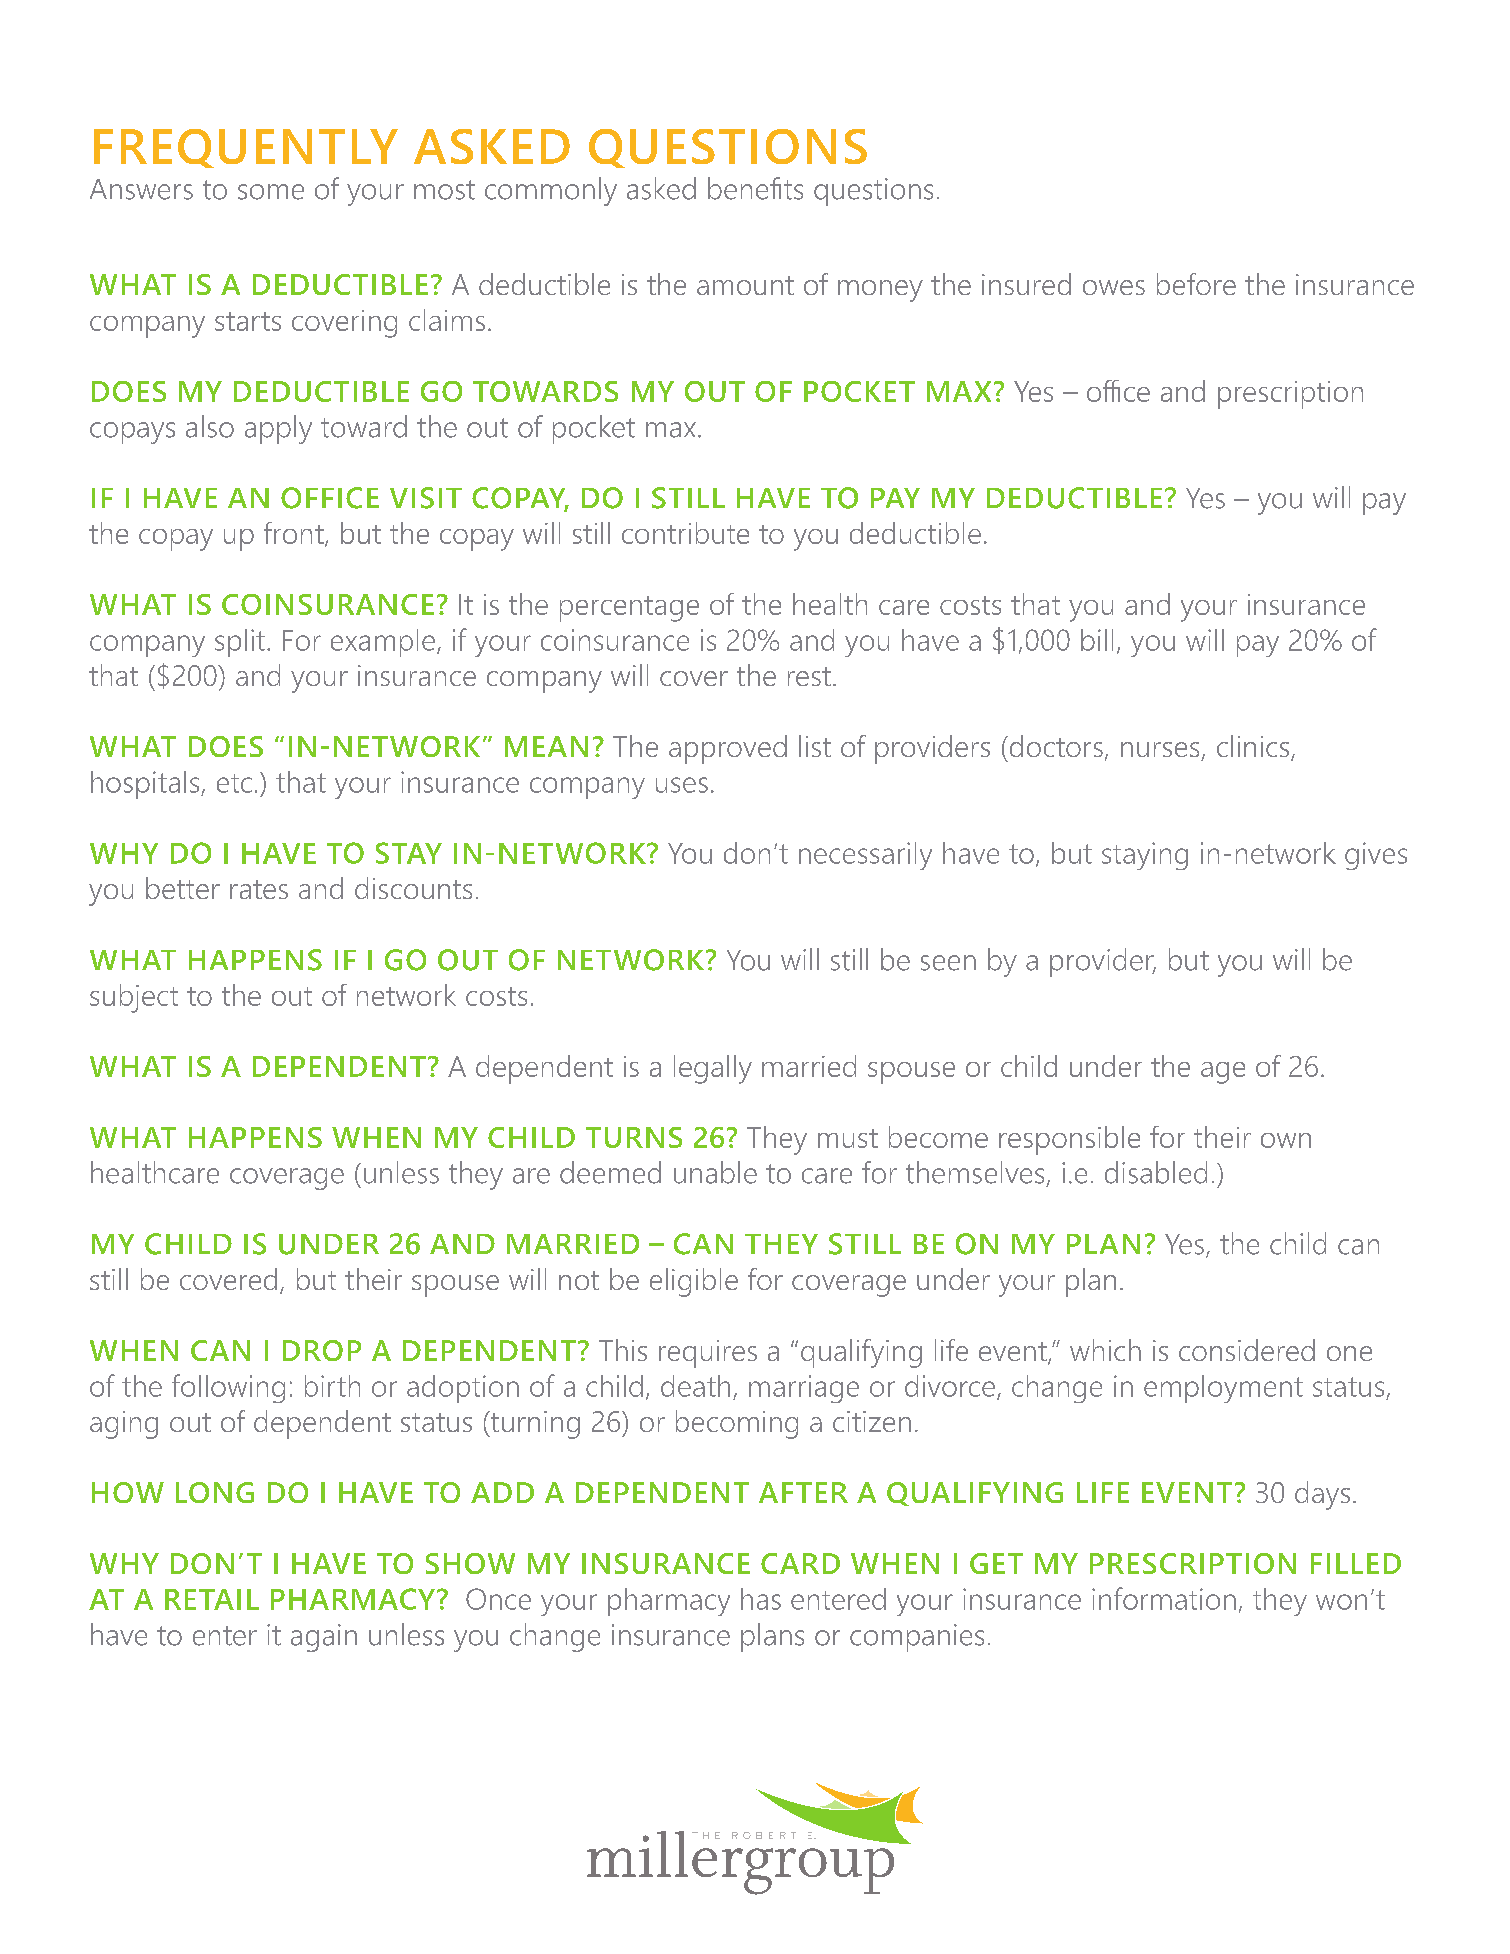 The width and height of the screenshot is (1510, 1954). Describe the element at coordinates (134, 998) in the screenshot. I see `subject` at that location.
